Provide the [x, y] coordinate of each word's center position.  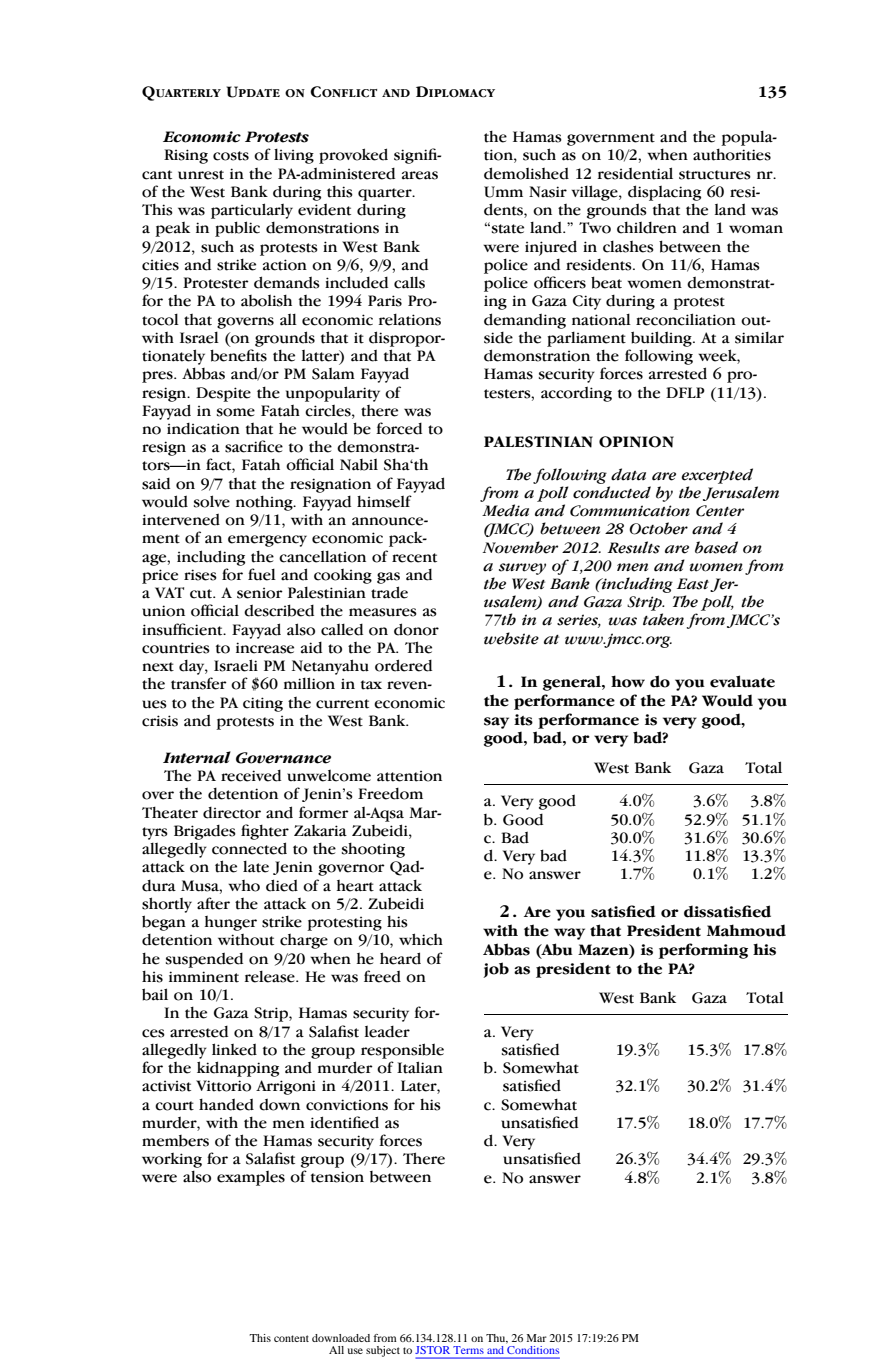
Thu [497, 1339]
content [291, 1338]
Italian [420, 1067]
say [496, 723]
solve [212, 501]
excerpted [717, 476]
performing [703, 951]
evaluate [742, 681]
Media [505, 510]
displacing [664, 193]
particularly [252, 211]
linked [234, 1049]
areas [420, 175]
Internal [197, 757]
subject [383, 1351]
